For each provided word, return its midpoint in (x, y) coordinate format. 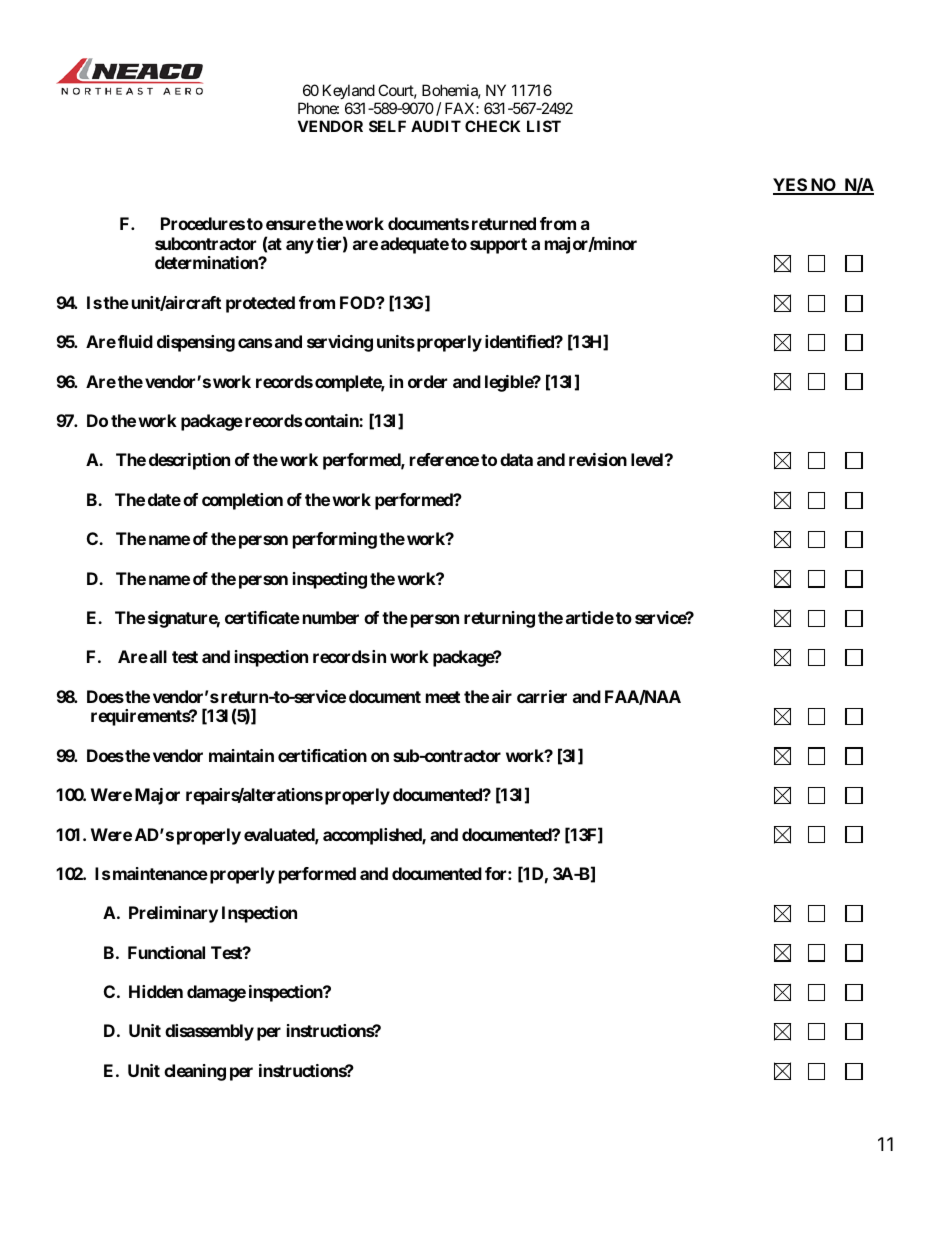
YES (790, 186)
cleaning (195, 1072)
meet (443, 697)
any (300, 247)
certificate (262, 617)
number (331, 617)
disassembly (209, 1032)
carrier (542, 696)
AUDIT (436, 126)
